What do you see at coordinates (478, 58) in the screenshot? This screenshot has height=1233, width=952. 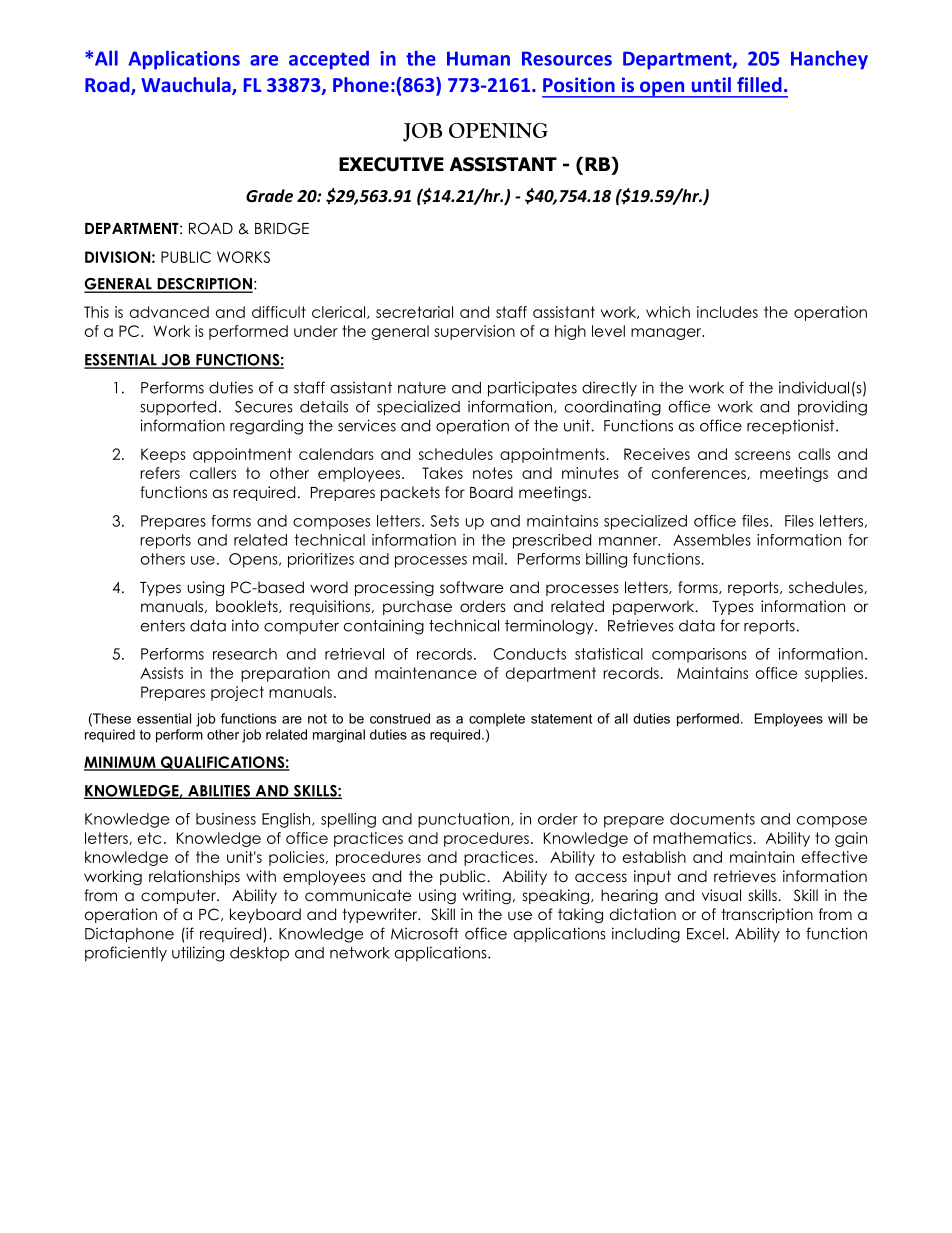 I see `Human` at bounding box center [478, 58].
